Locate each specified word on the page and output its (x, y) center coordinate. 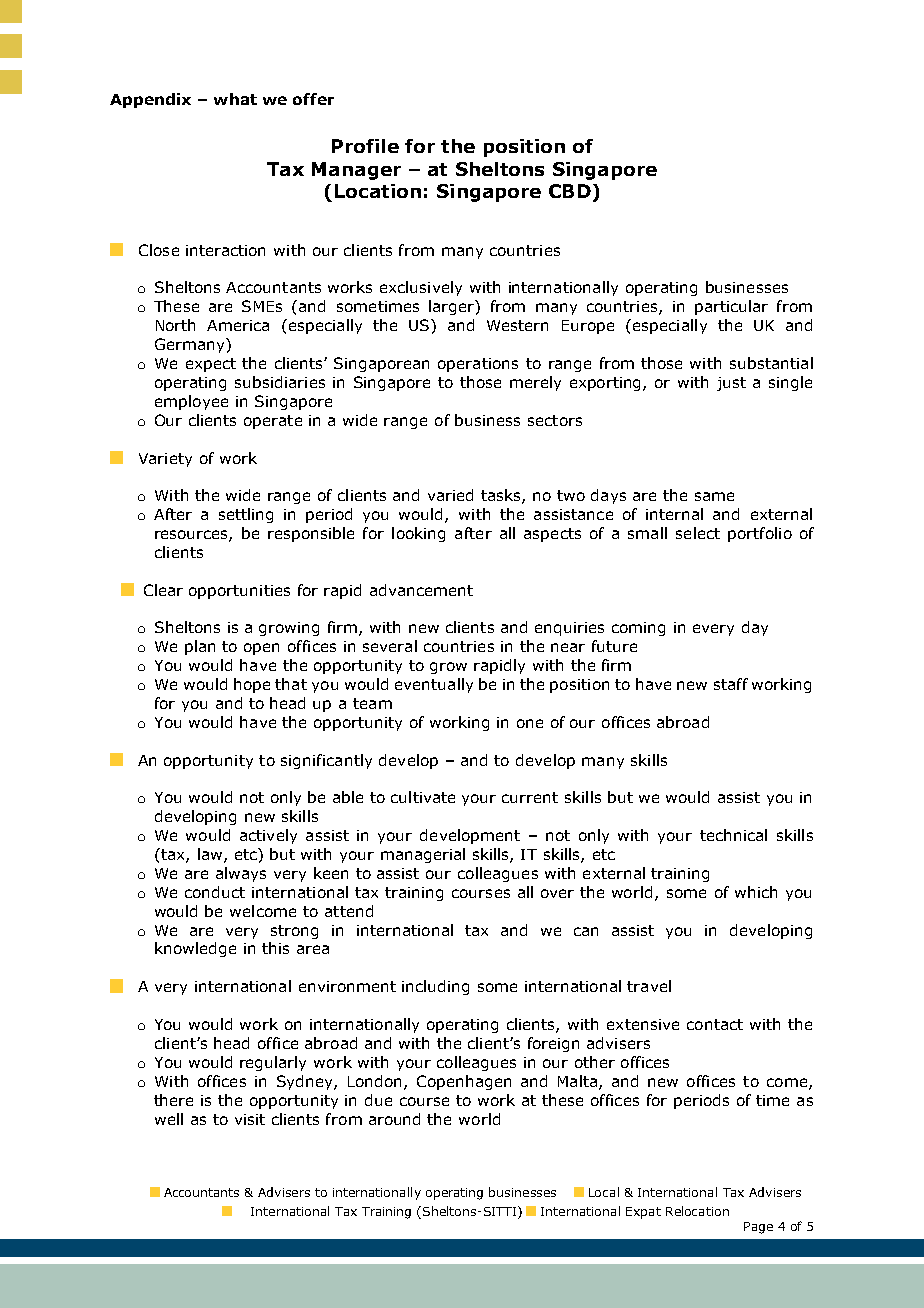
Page (758, 1228)
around (394, 1119)
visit (250, 1119)
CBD (570, 191)
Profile (365, 146)
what (235, 99)
